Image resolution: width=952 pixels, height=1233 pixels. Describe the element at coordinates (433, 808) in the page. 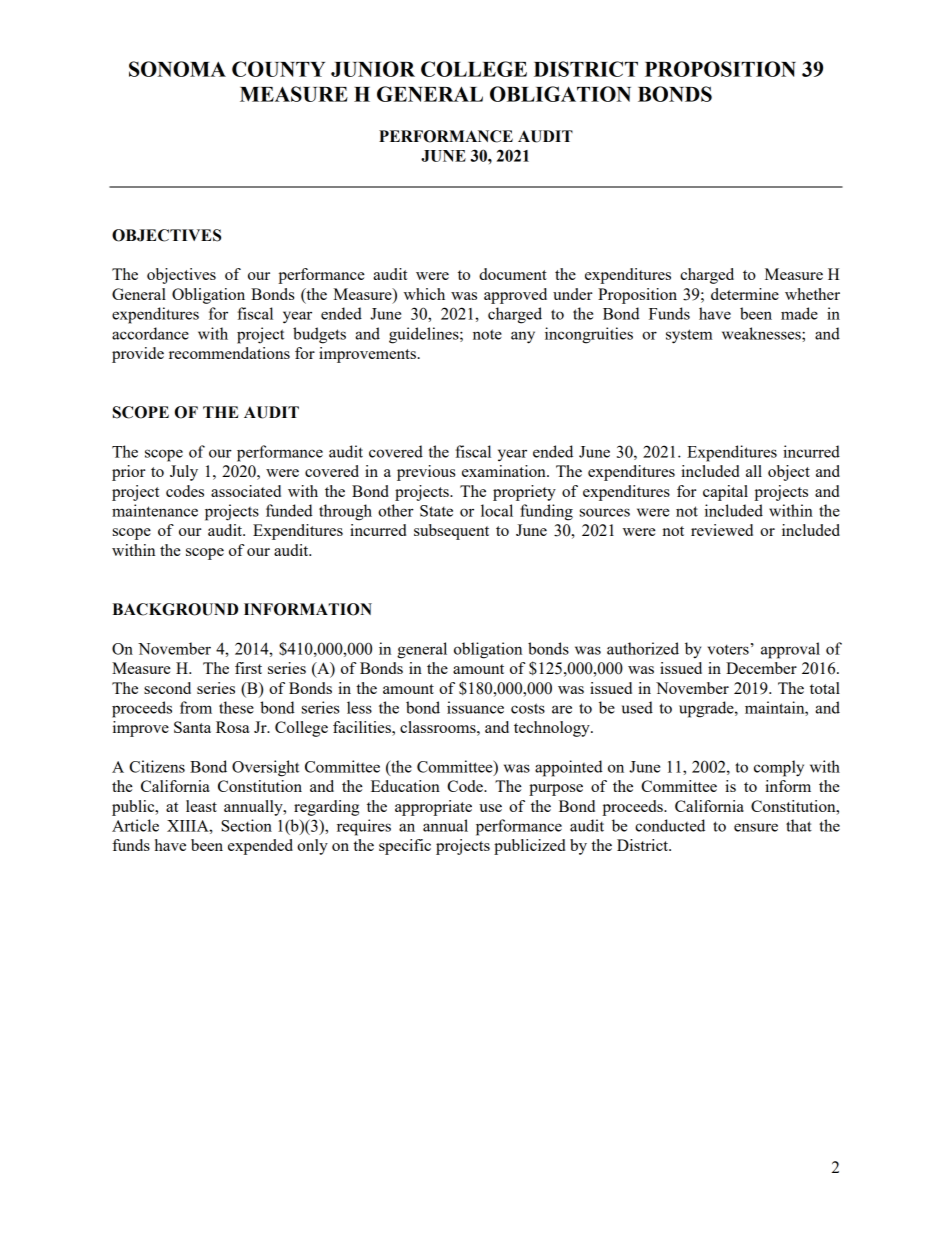

I see `appropriate` at that location.
